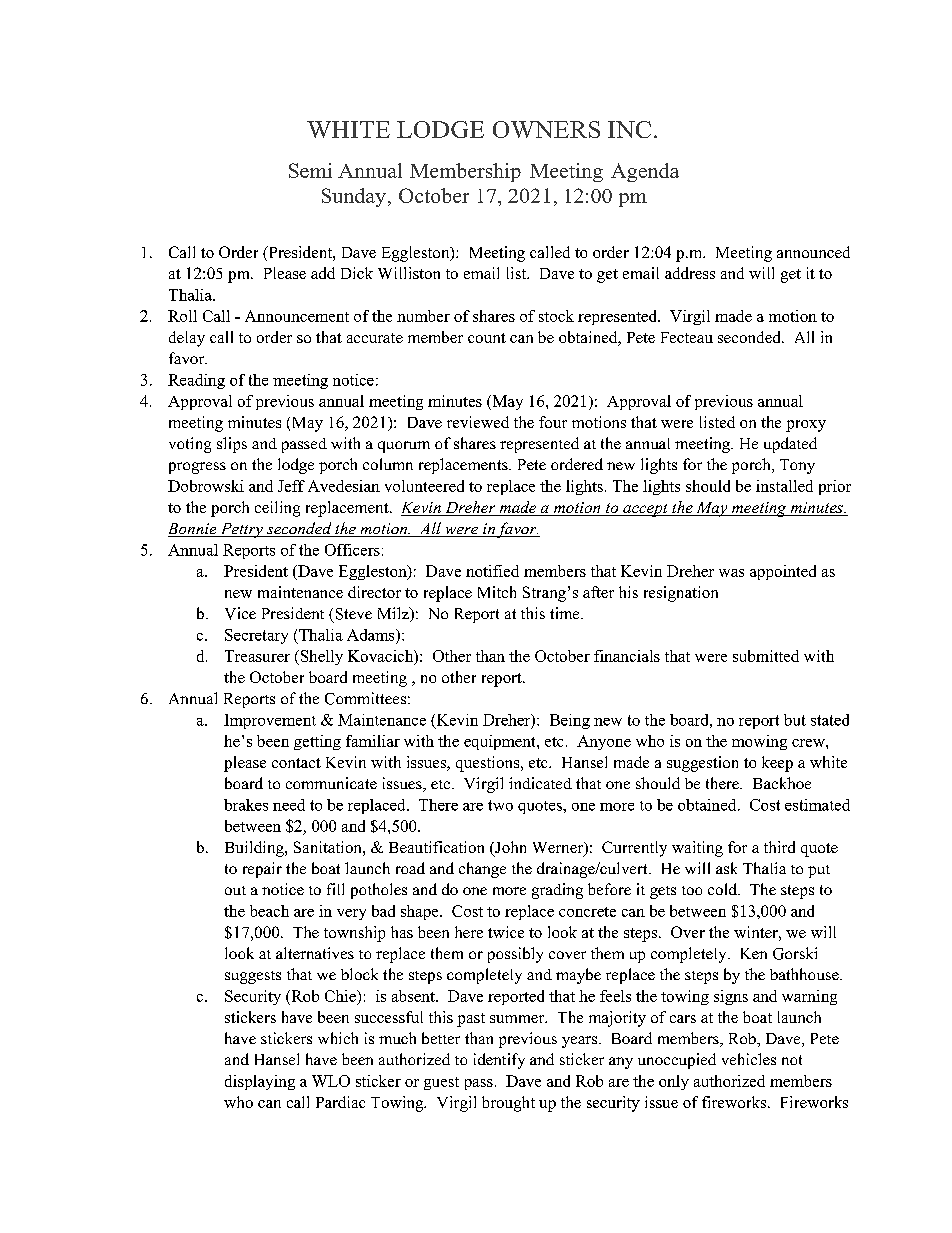  Describe the element at coordinates (260, 1082) in the page. I see `displaying` at that location.
